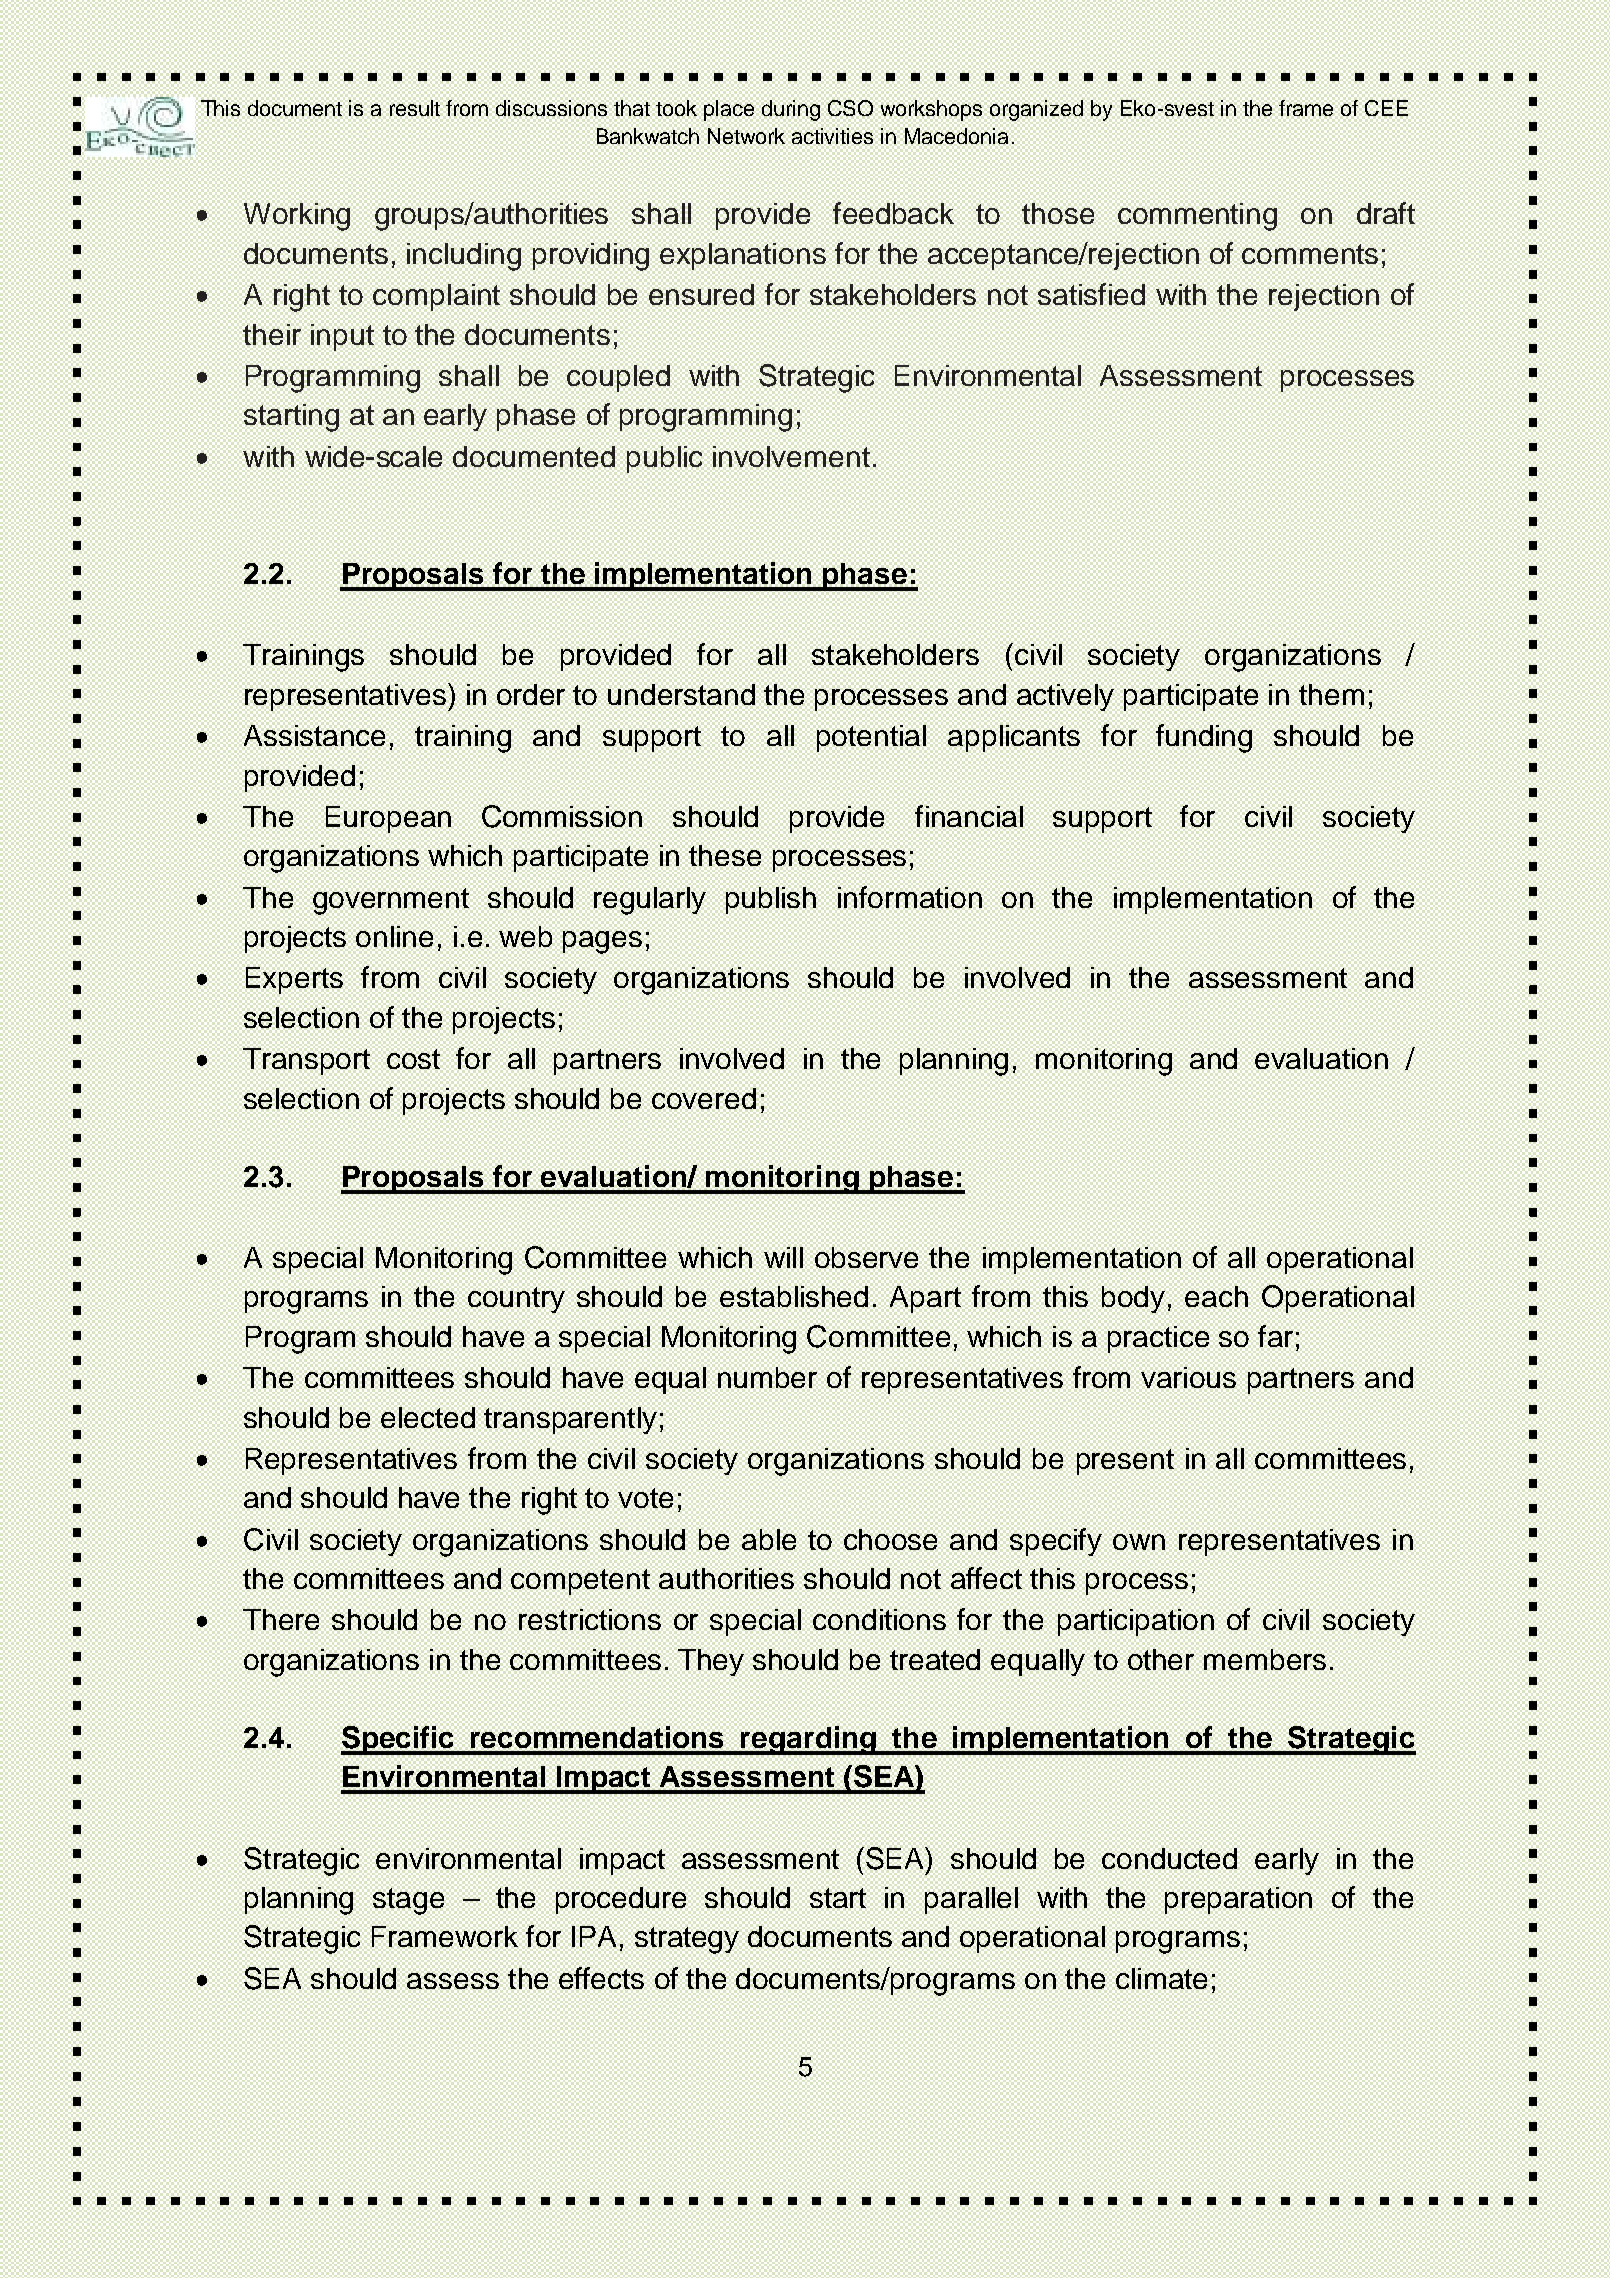  What do you see at coordinates (871, 738) in the screenshot?
I see `potential` at bounding box center [871, 738].
